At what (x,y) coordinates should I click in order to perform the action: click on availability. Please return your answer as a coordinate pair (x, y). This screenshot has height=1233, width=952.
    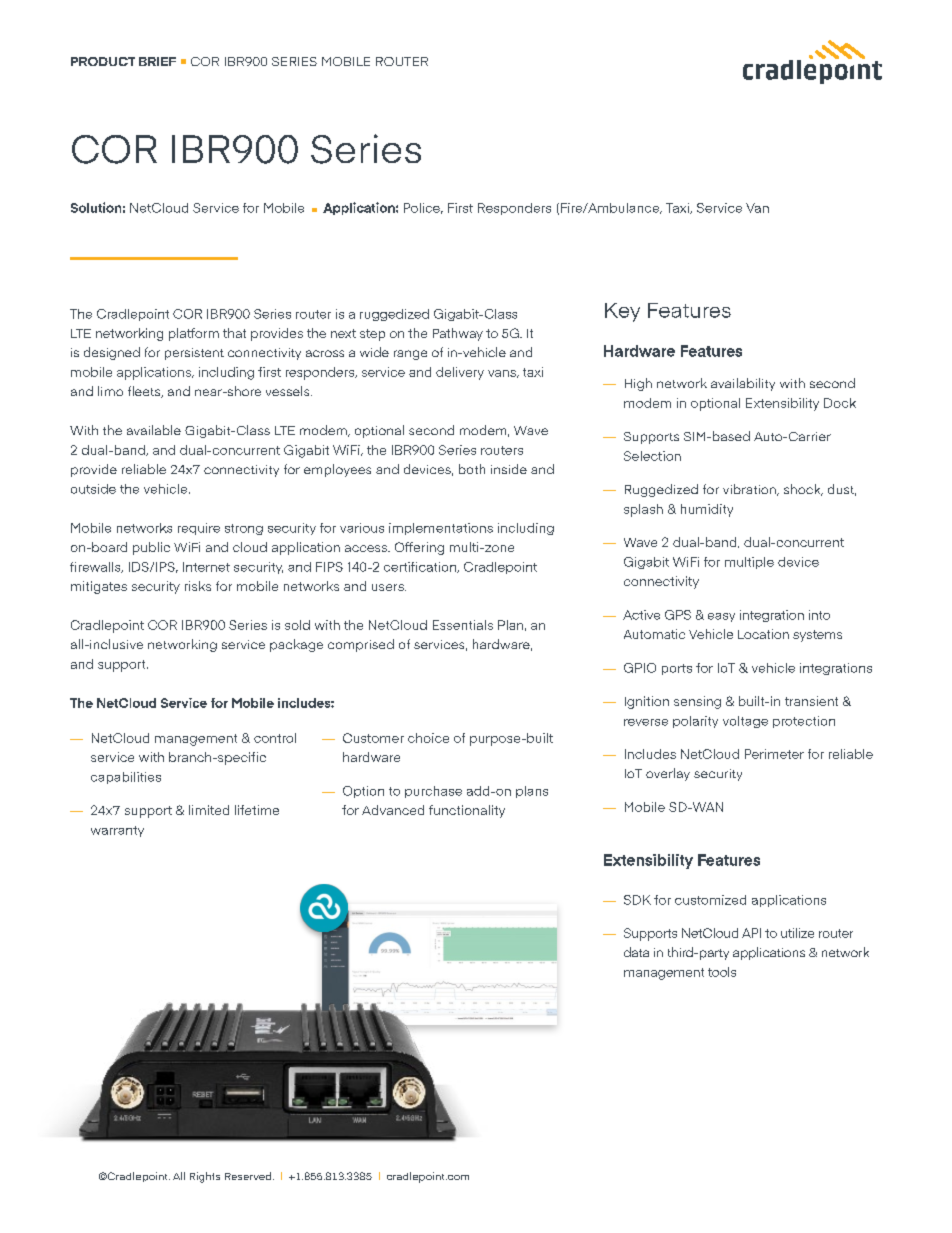
    Looking at the image, I should click on (743, 384).
